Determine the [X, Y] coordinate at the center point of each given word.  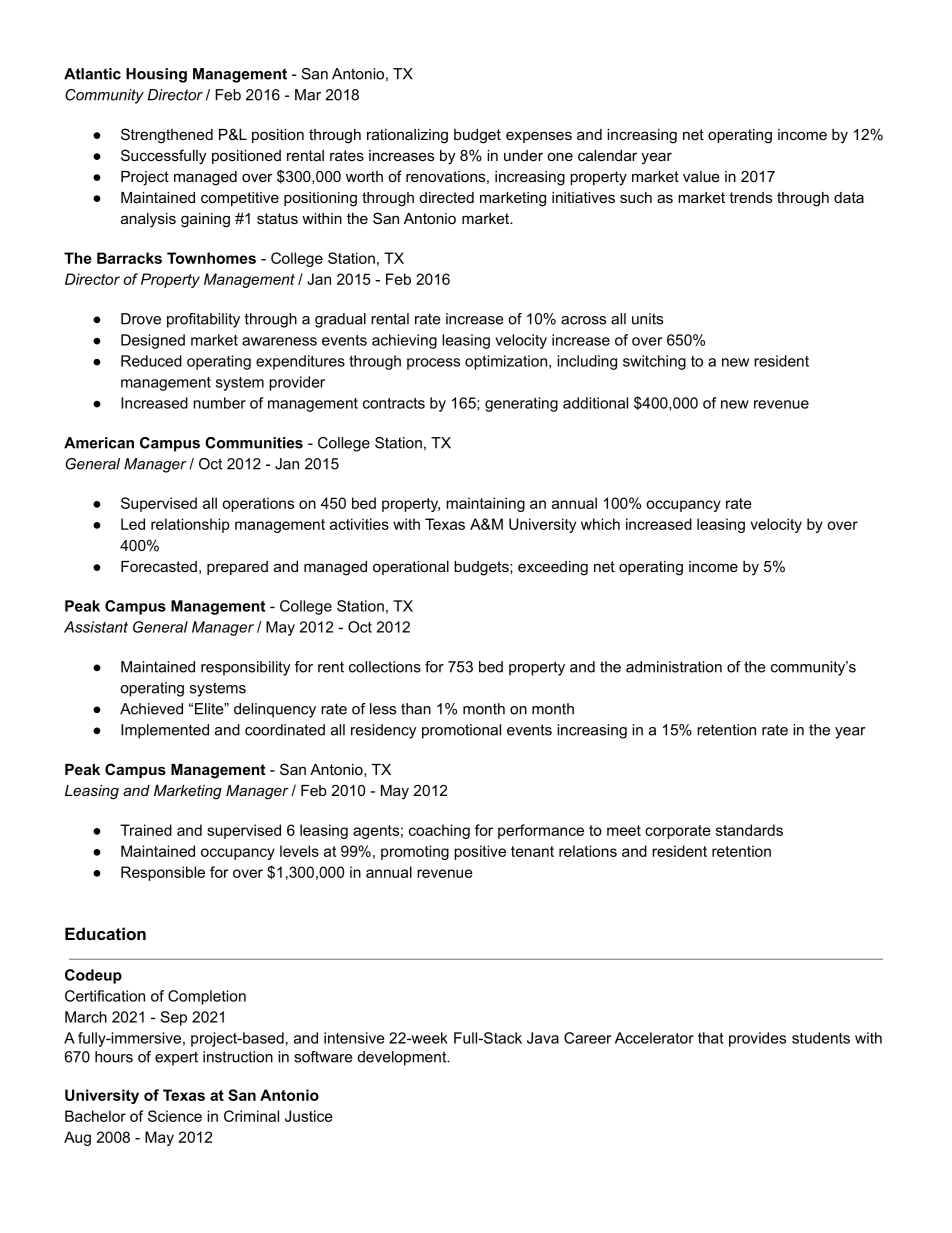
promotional [461, 731]
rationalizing [407, 136]
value [701, 176]
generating [521, 404]
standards [749, 830]
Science [175, 1116]
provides [757, 1039]
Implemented [165, 731]
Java [543, 1038]
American [99, 443]
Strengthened [167, 136]
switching [654, 362]
